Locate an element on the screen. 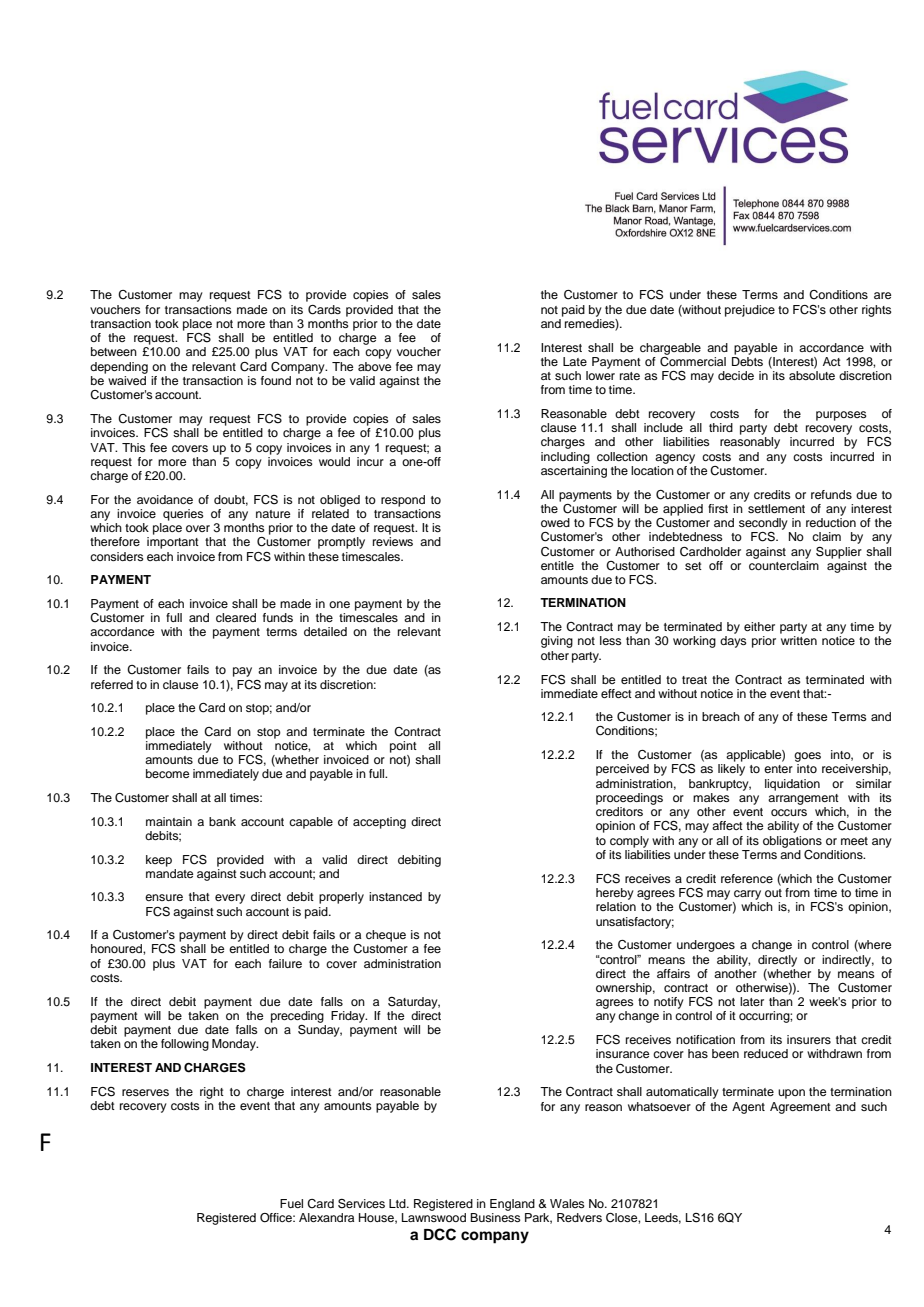 Image resolution: width=924 pixels, height=1307 pixels. instanced is located at coordinates (395, 896).
